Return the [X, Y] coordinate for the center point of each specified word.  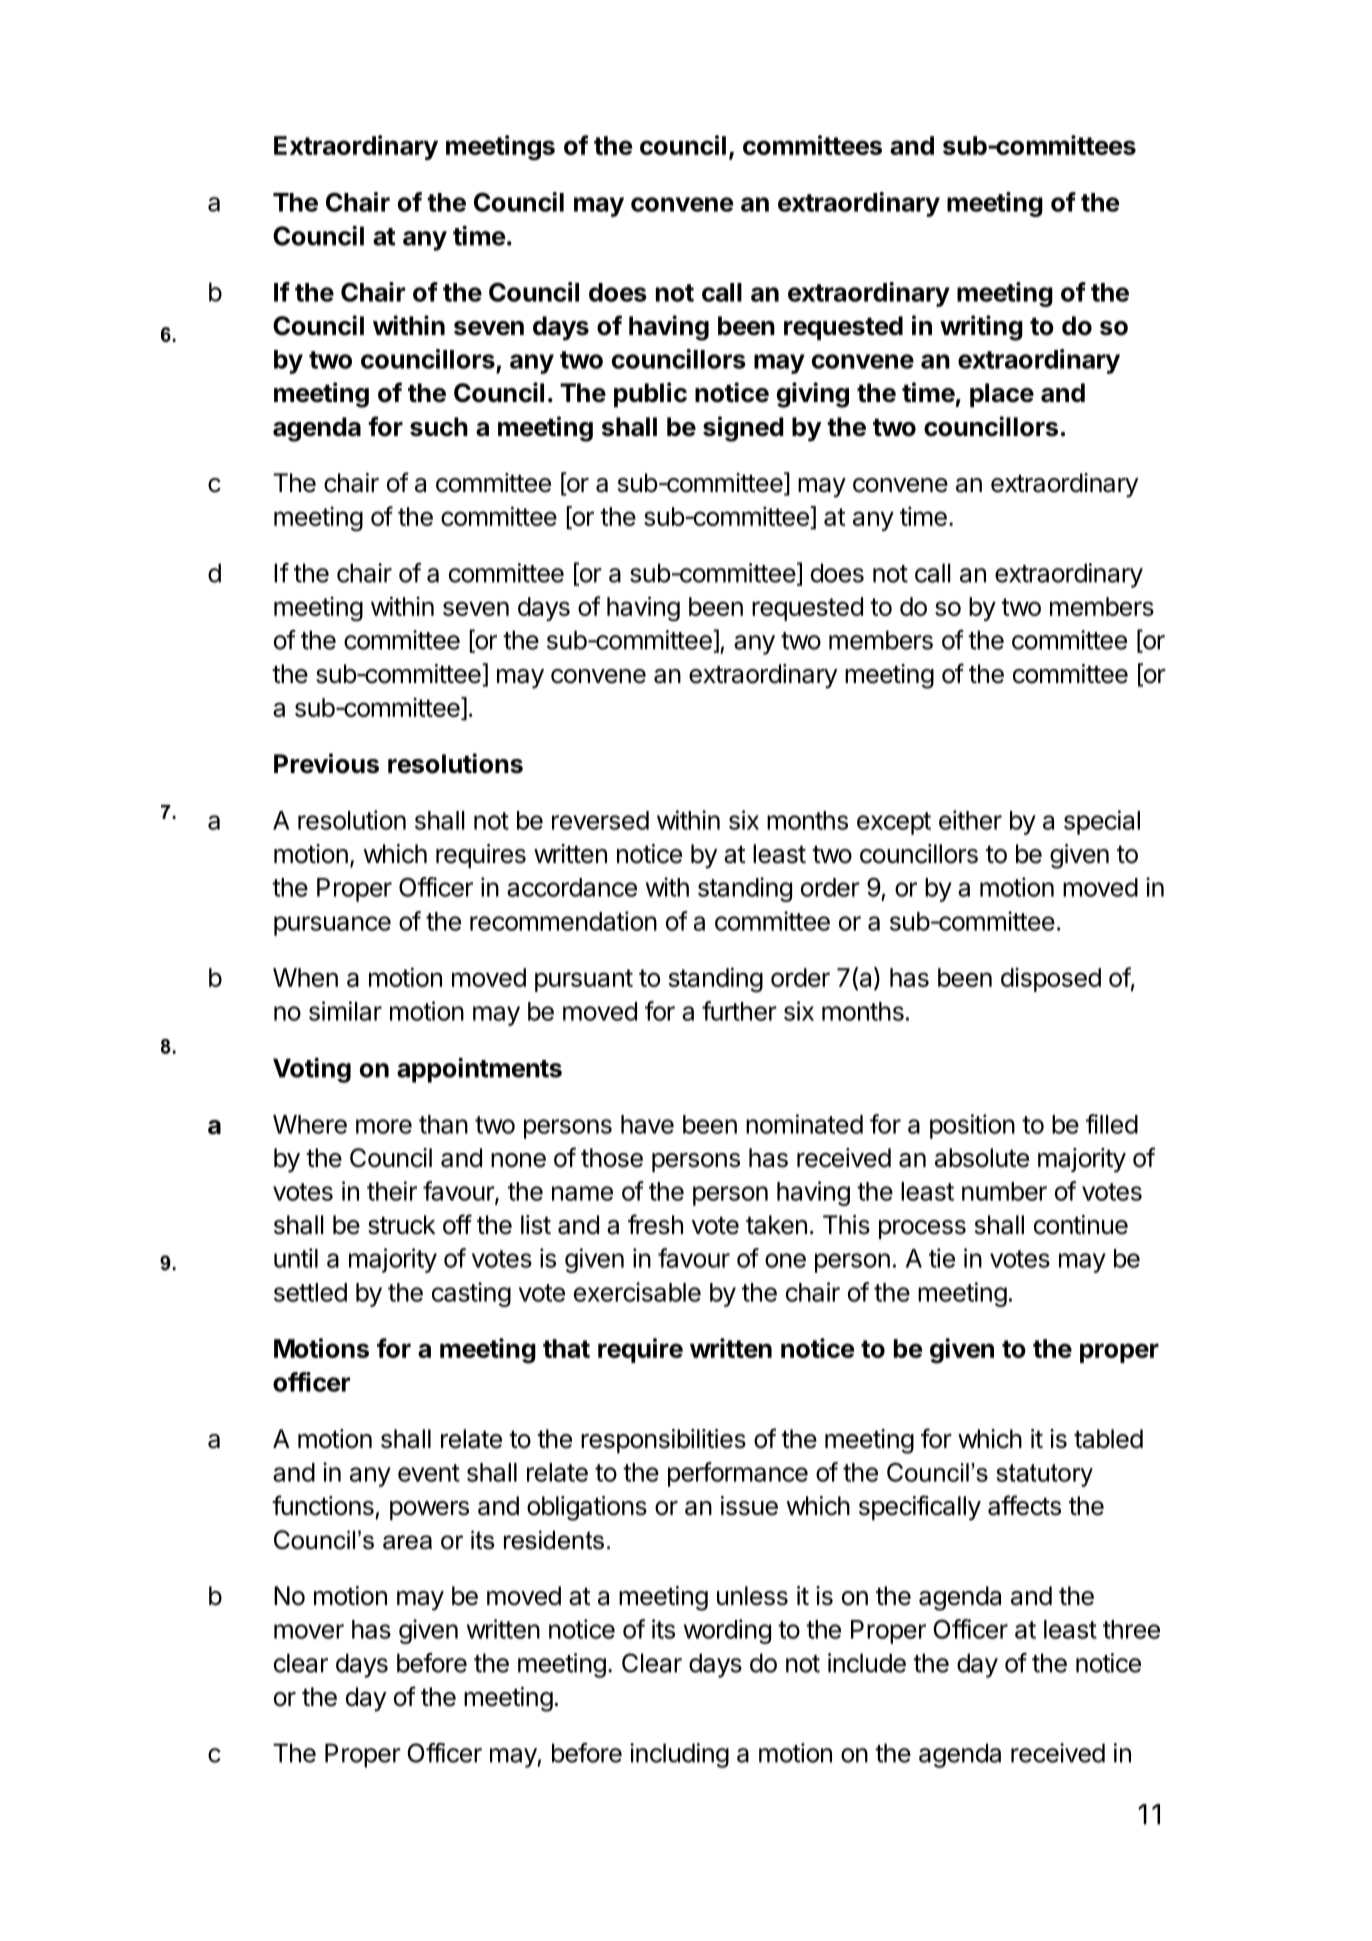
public [650, 394]
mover [309, 1631]
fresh [655, 1224]
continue [1081, 1225]
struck [402, 1225]
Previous [326, 763]
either [970, 820]
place [1002, 395]
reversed [600, 820]
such [439, 427]
